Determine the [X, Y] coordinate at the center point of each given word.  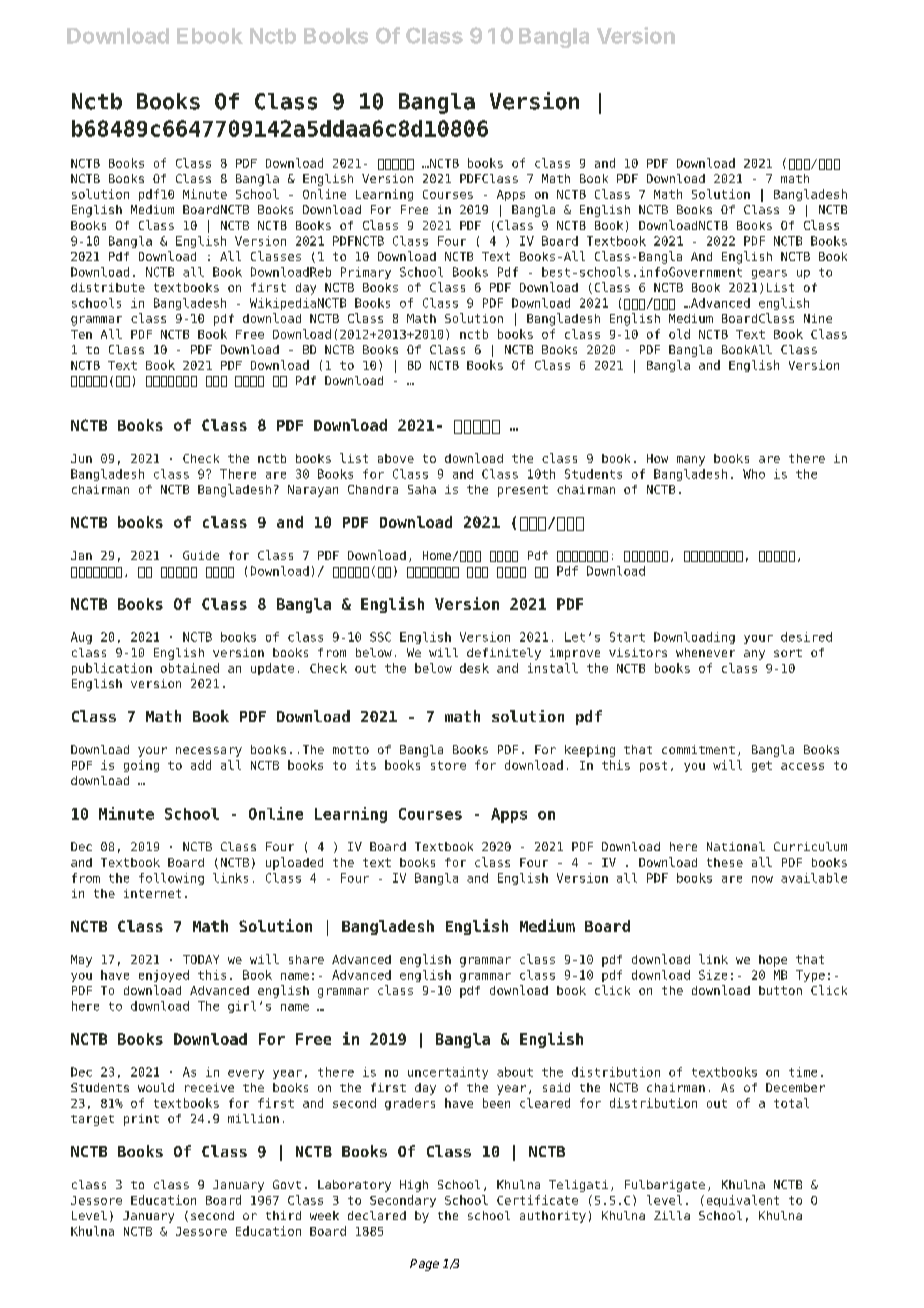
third [283, 1215]
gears [769, 274]
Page [424, 1265]
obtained [190, 668]
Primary [366, 273]
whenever [705, 652]
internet [152, 893]
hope [773, 961]
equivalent [743, 1201]
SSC [380, 637]
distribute [108, 287]
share [306, 959]
